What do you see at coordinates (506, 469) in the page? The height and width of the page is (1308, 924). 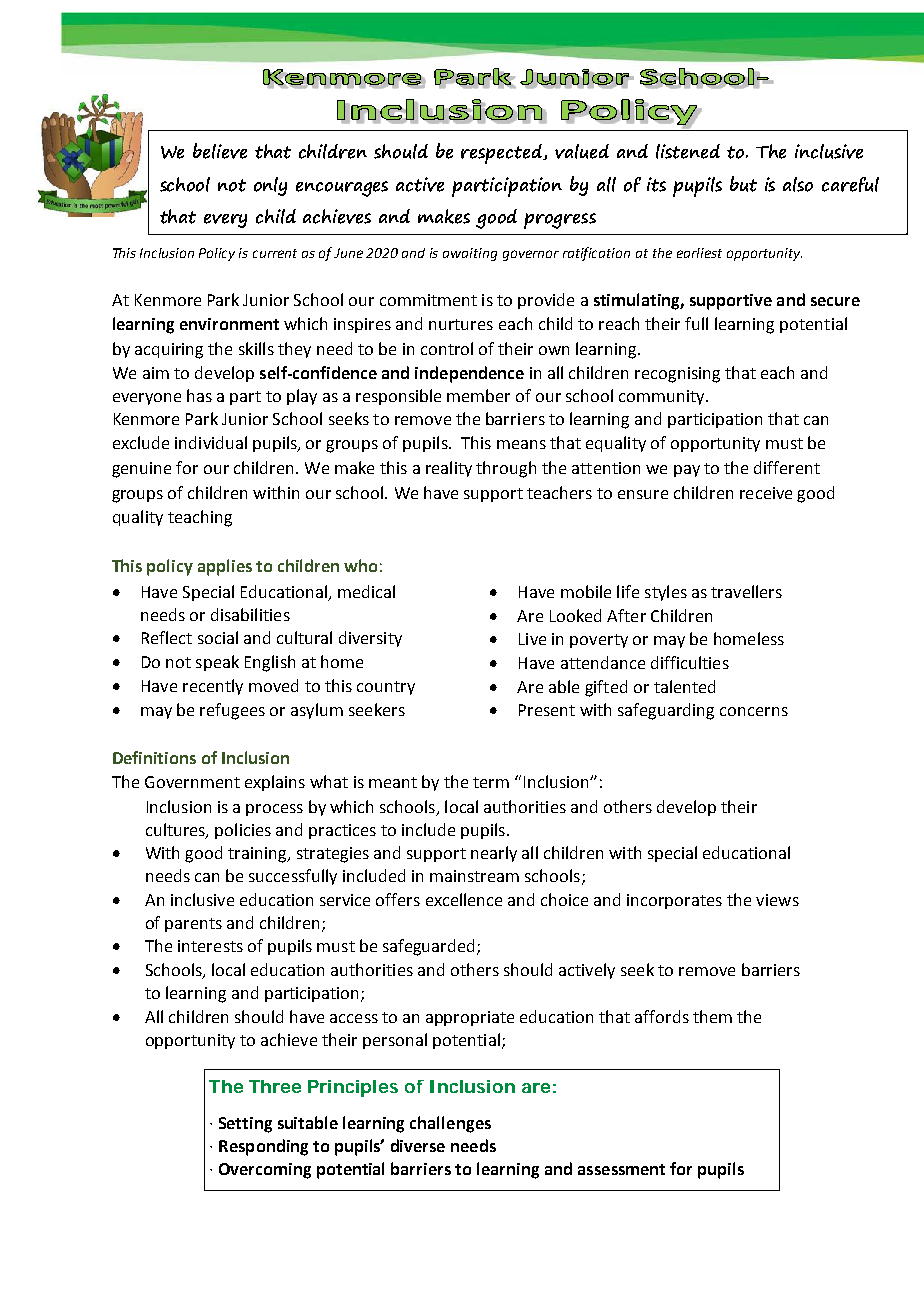 I see `through` at bounding box center [506, 469].
